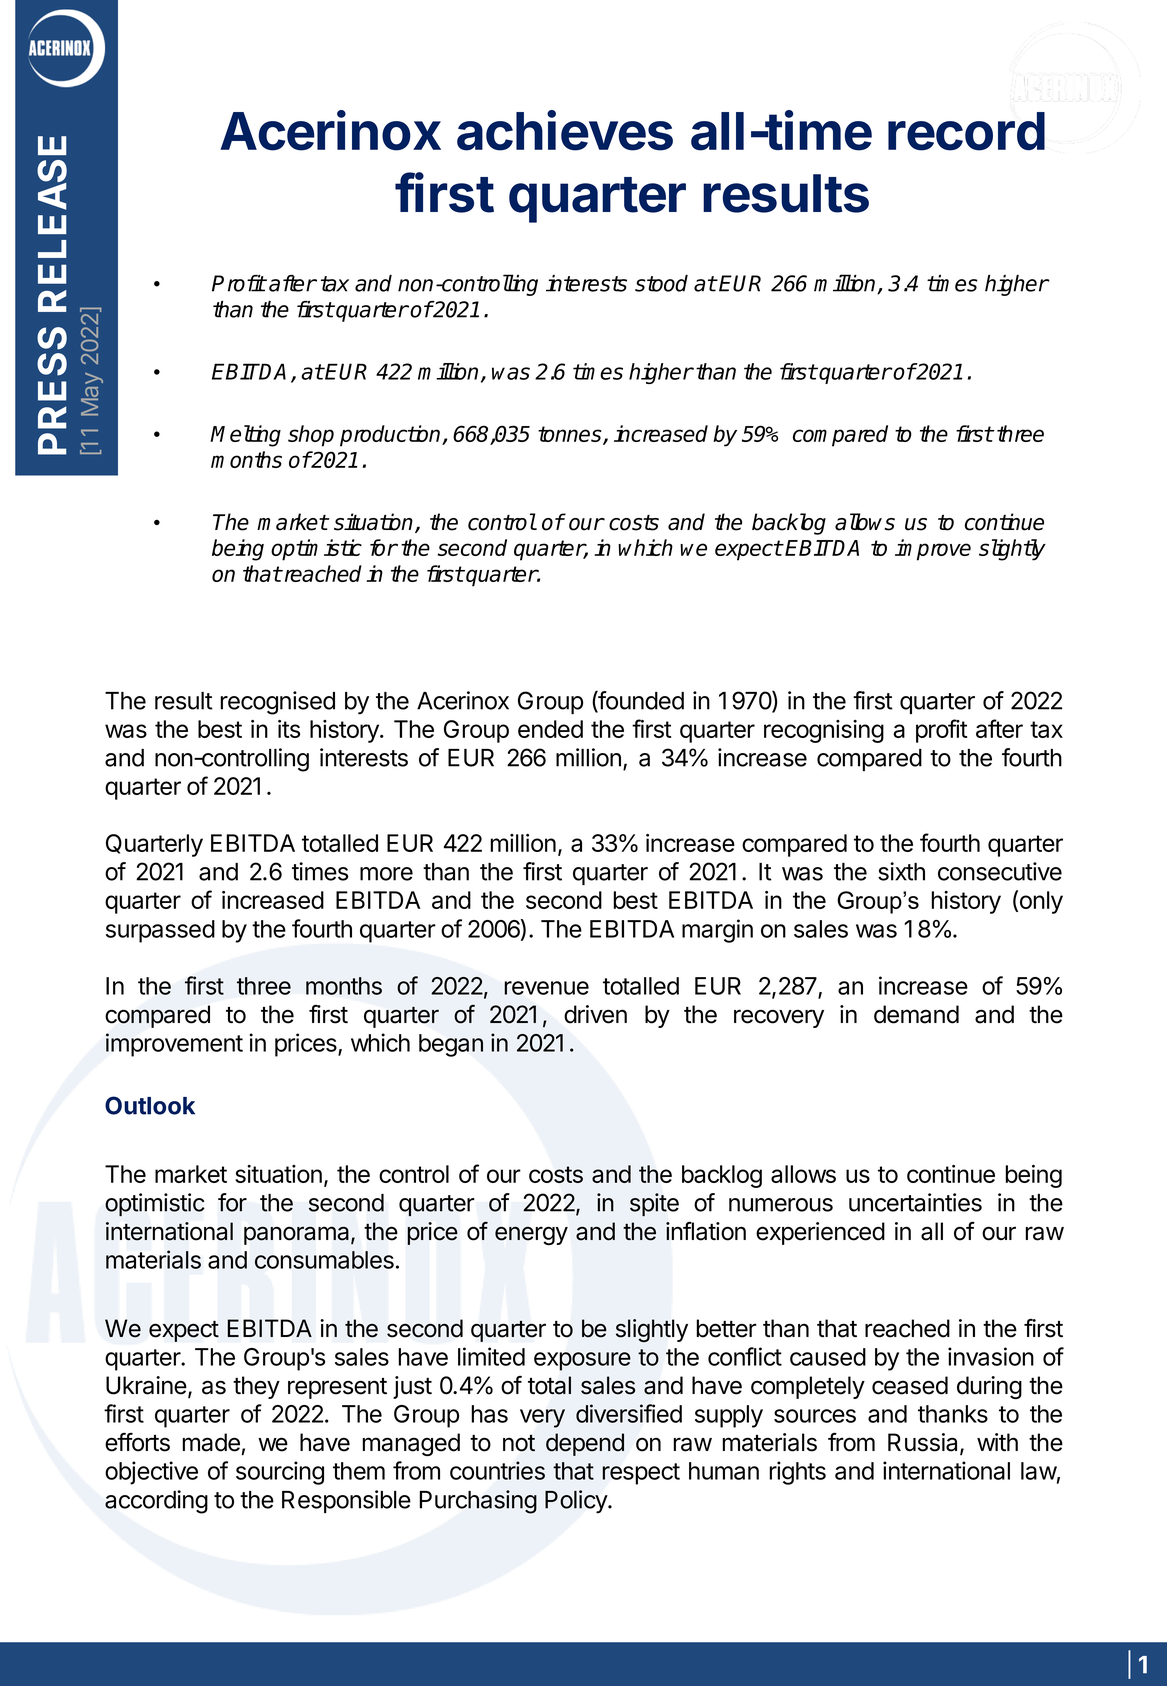  I want to click on record, so click(966, 131).
